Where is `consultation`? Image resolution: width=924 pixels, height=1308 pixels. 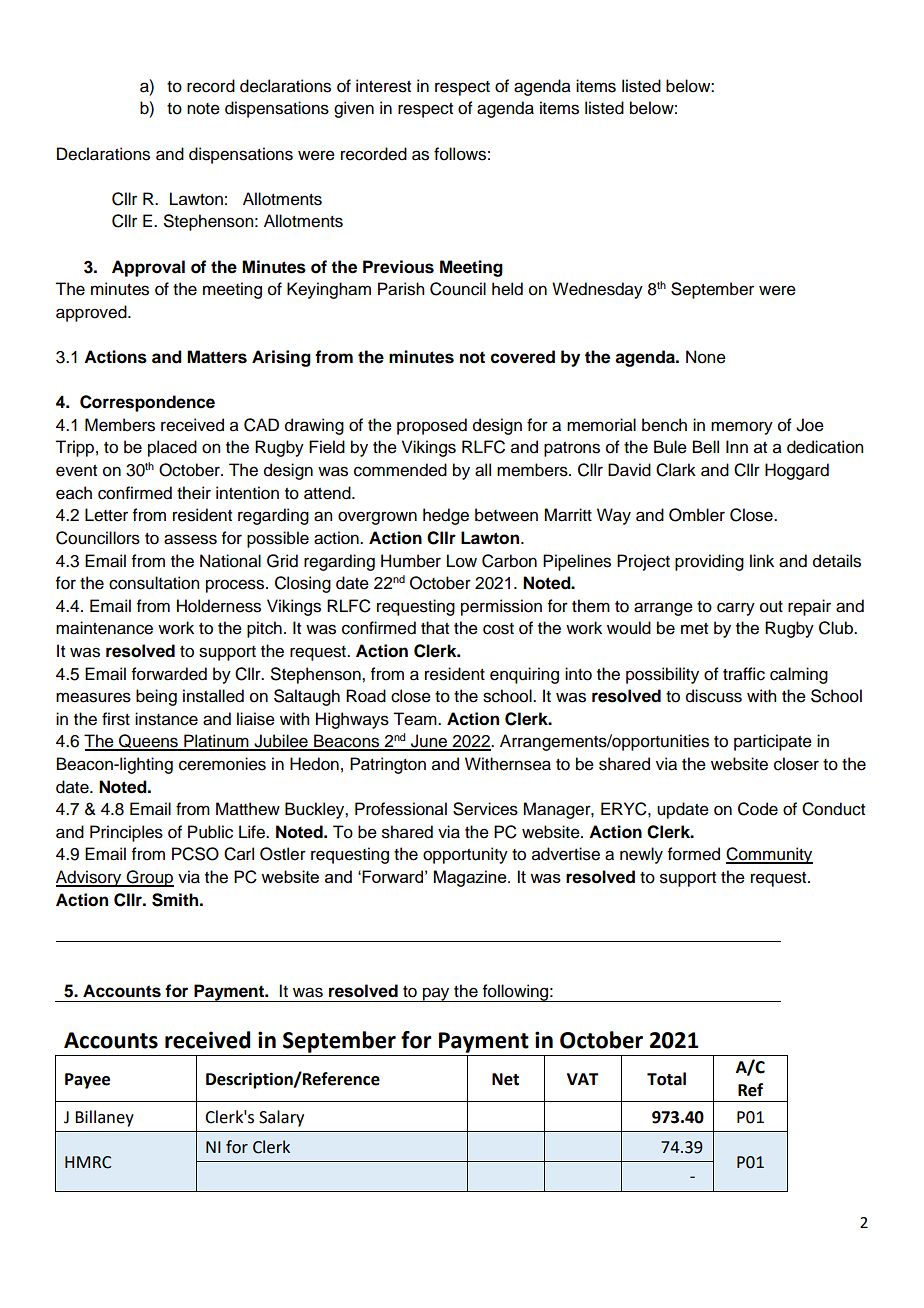 consultation is located at coordinates (154, 583).
